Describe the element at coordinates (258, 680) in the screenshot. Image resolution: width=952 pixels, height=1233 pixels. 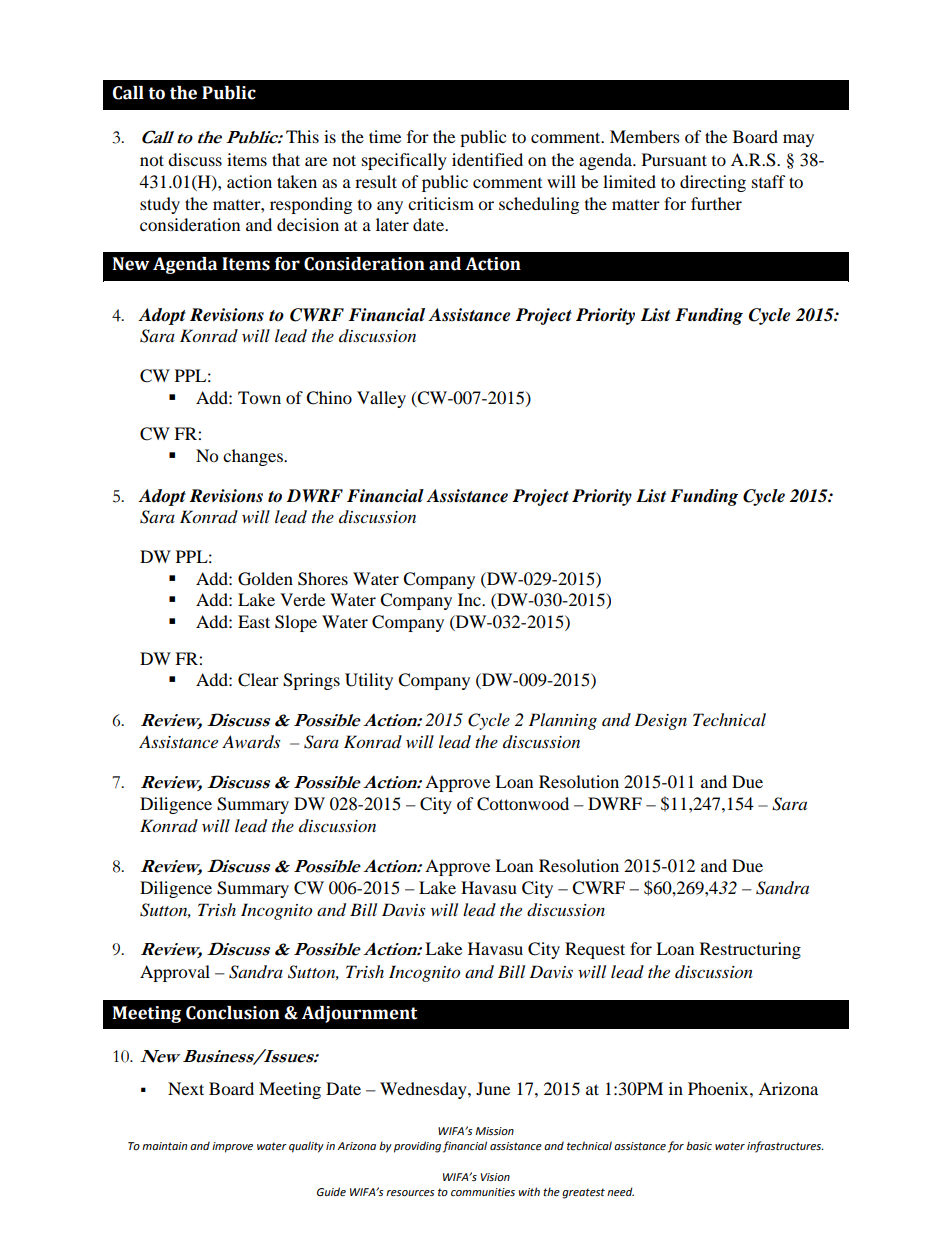
I see `Clear` at that location.
